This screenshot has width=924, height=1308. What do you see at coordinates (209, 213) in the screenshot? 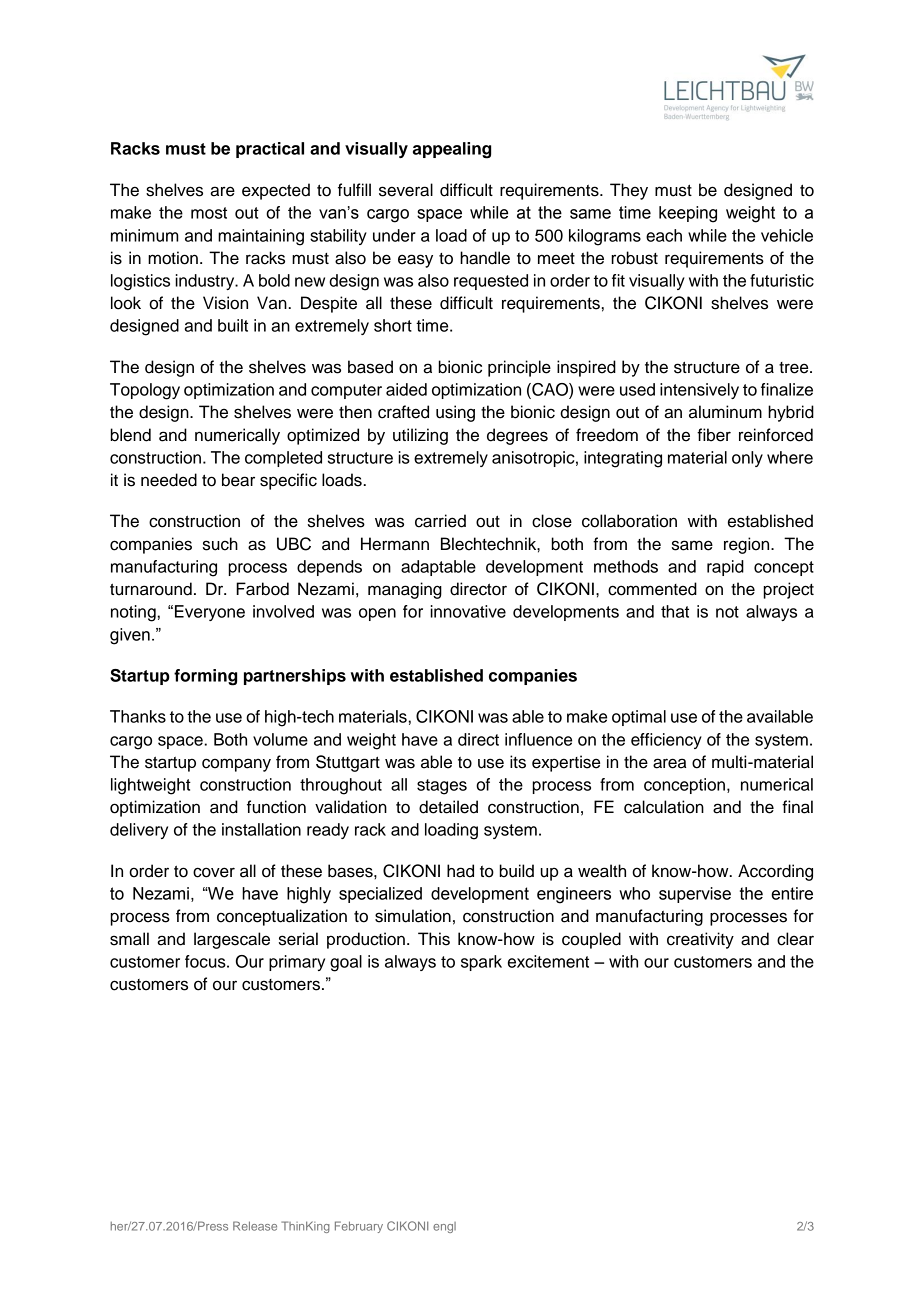
I see `most` at bounding box center [209, 213].
